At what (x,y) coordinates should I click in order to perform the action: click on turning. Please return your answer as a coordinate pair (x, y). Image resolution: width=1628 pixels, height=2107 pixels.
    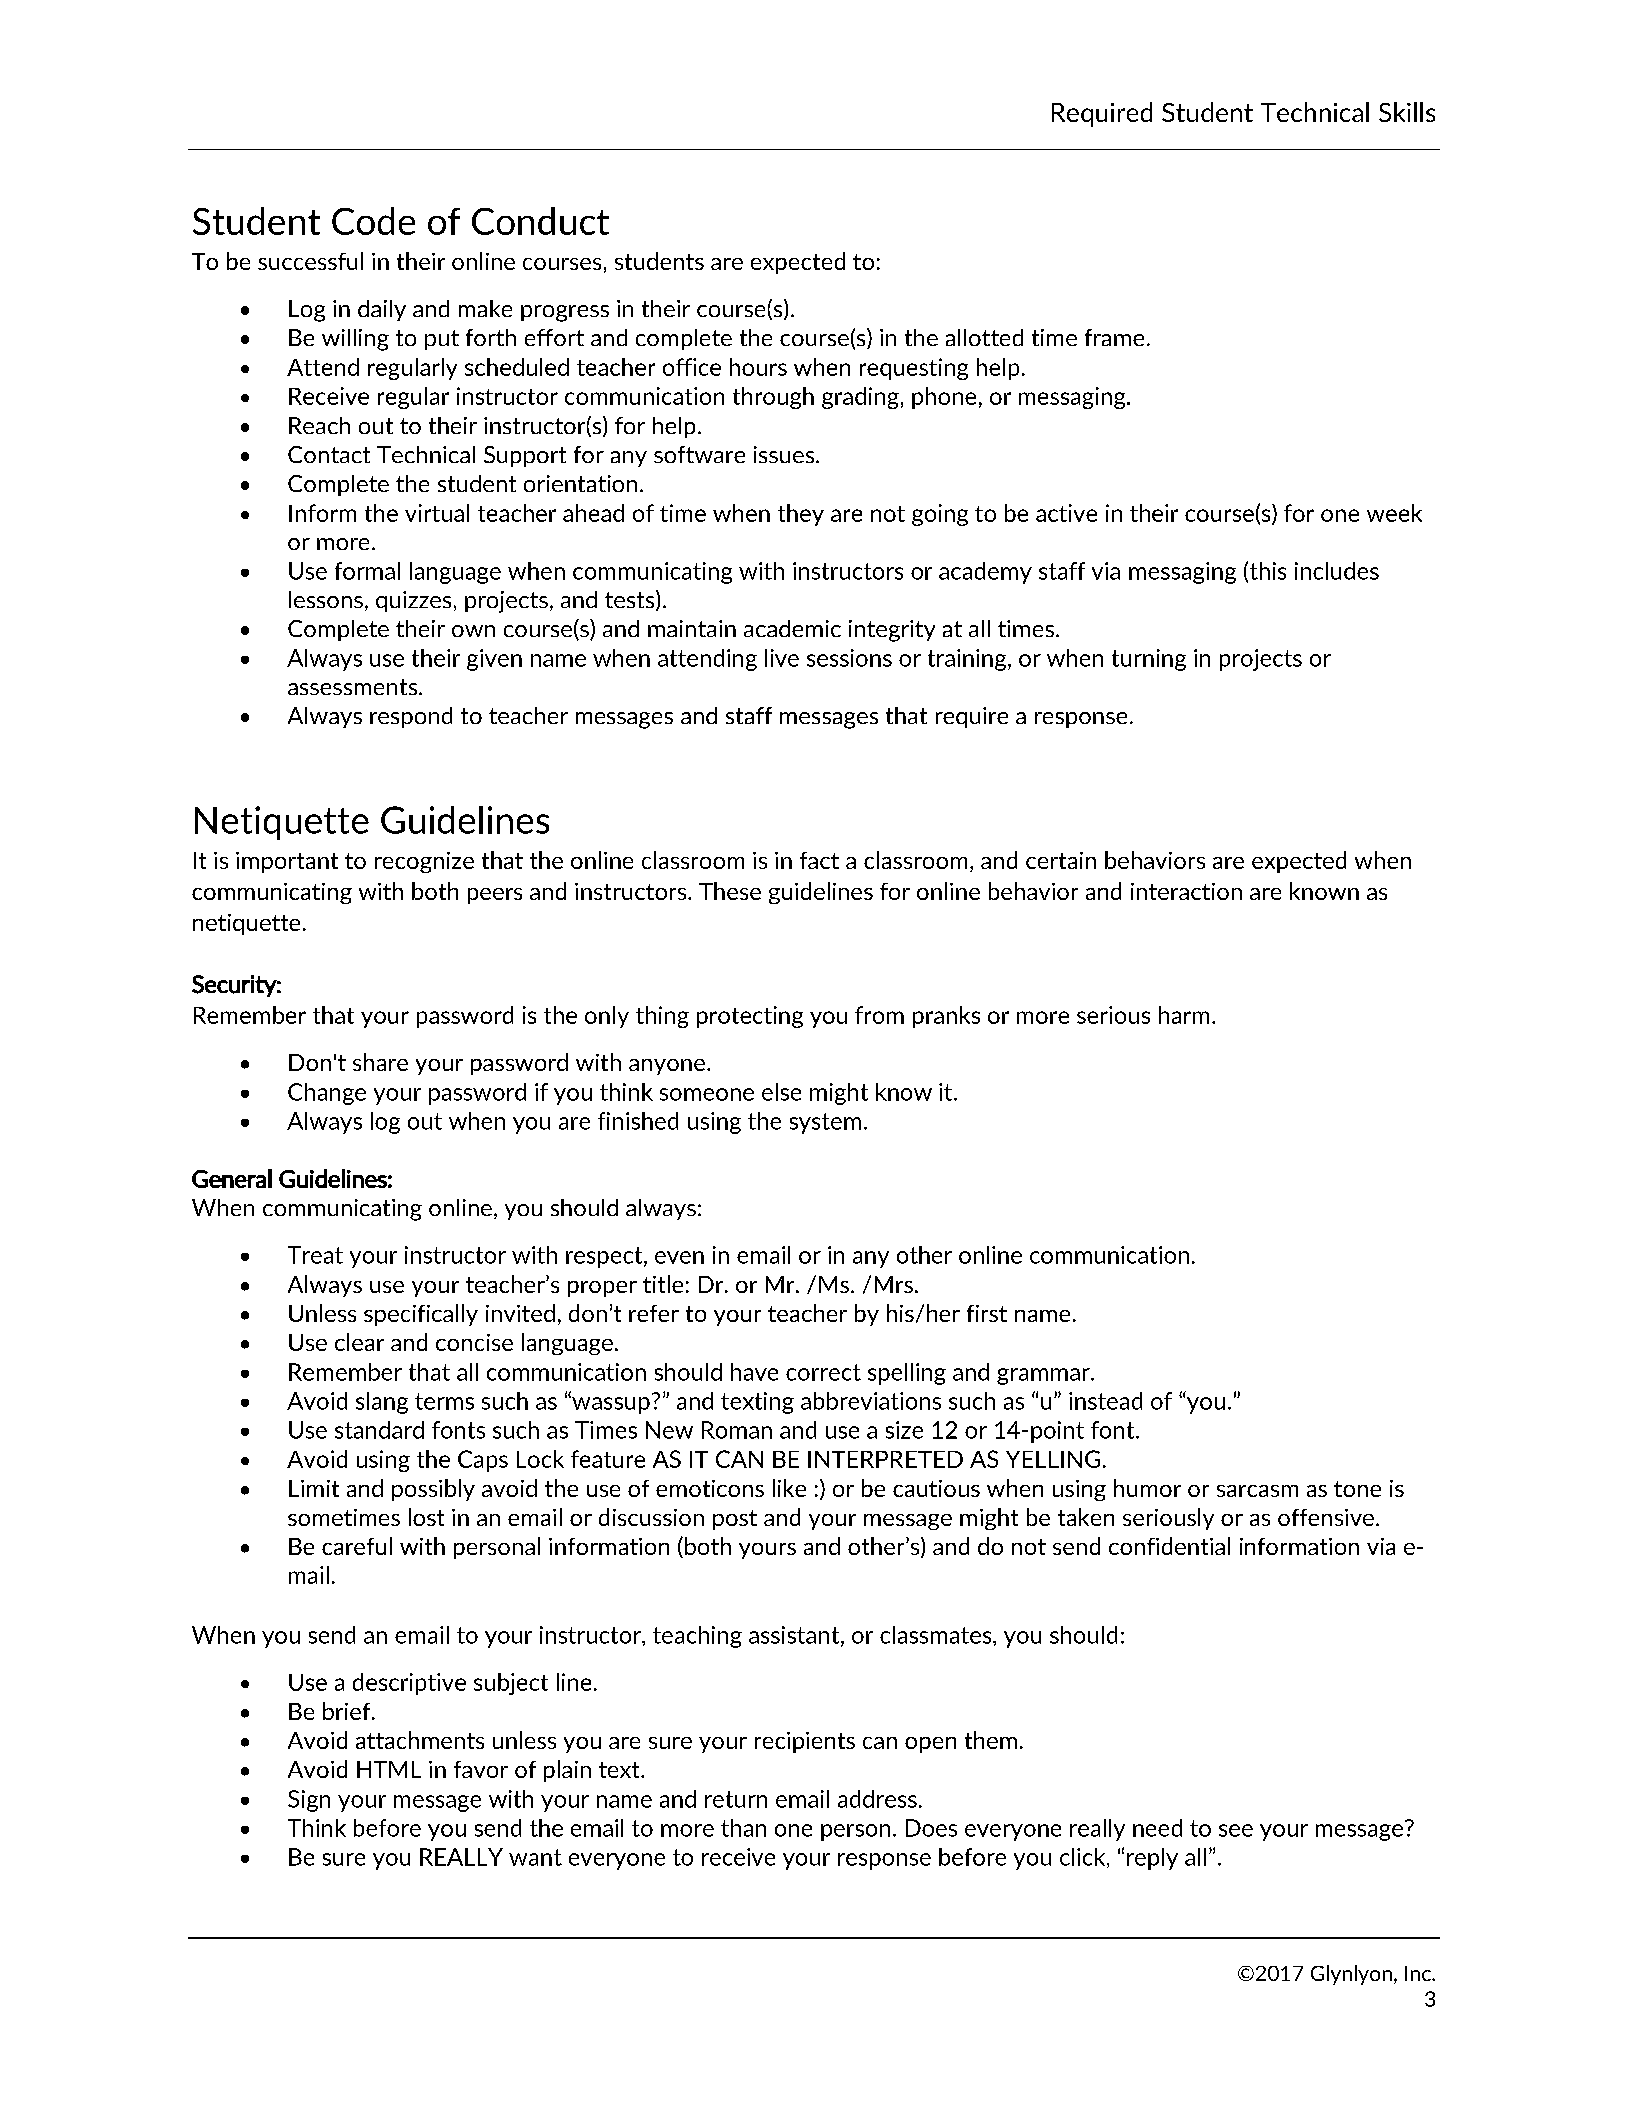
    Looking at the image, I should click on (1149, 660).
